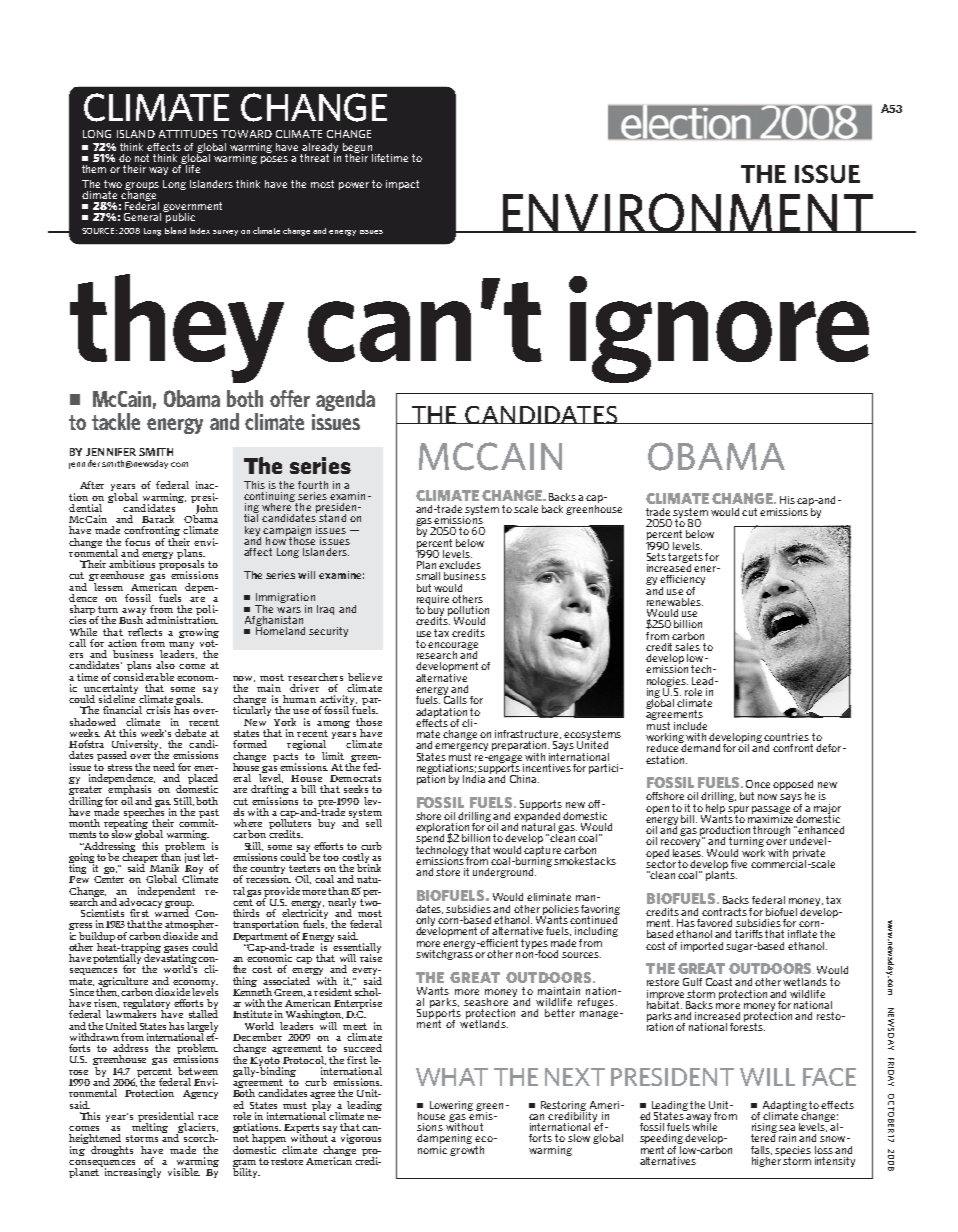 This document has width=958, height=1232. Describe the element at coordinates (184, 1172) in the document. I see `visible` at that location.
